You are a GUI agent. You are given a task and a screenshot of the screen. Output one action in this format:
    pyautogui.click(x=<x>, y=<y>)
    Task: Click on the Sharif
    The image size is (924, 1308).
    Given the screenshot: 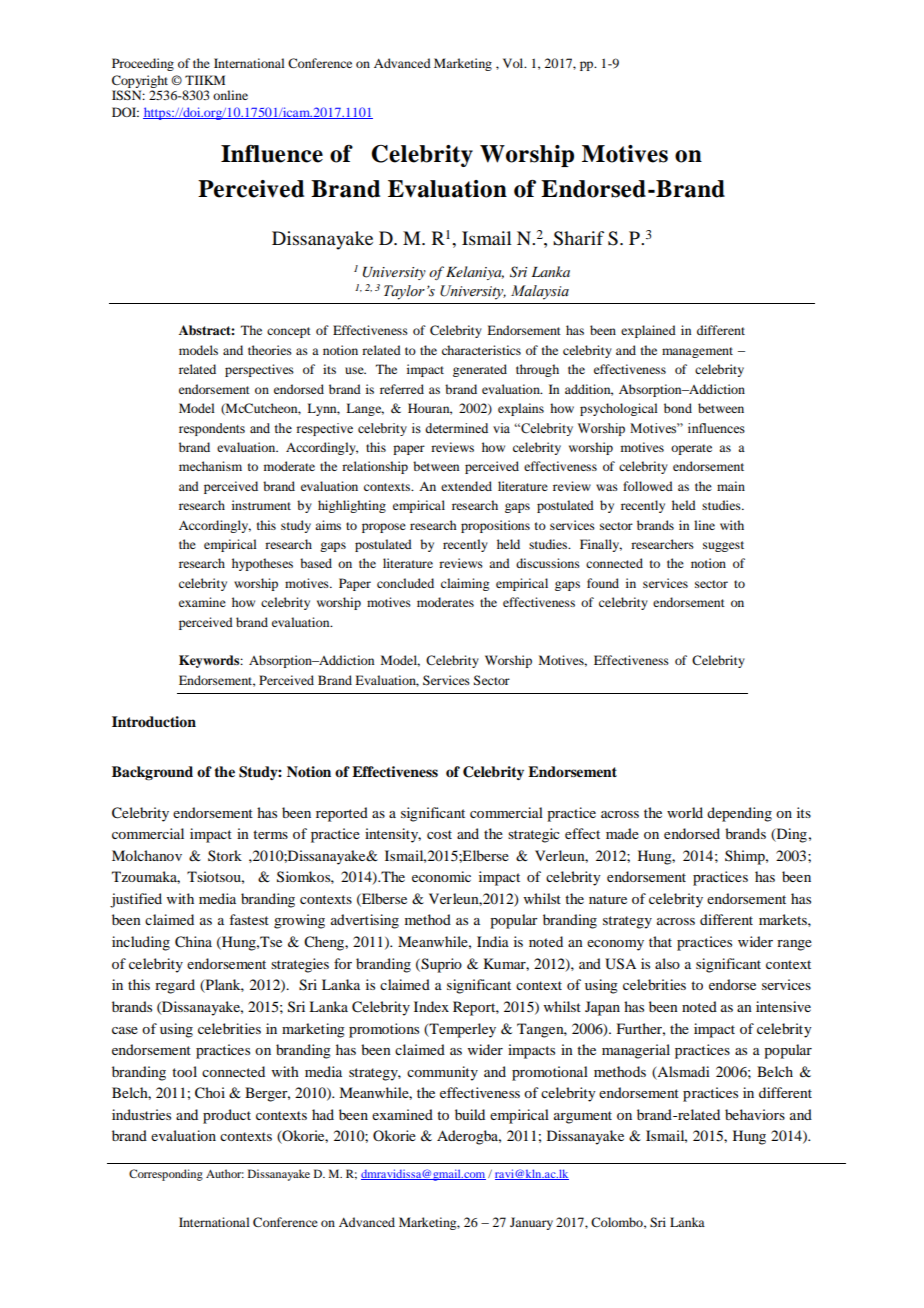 What is the action you would take?
    pyautogui.click(x=578, y=238)
